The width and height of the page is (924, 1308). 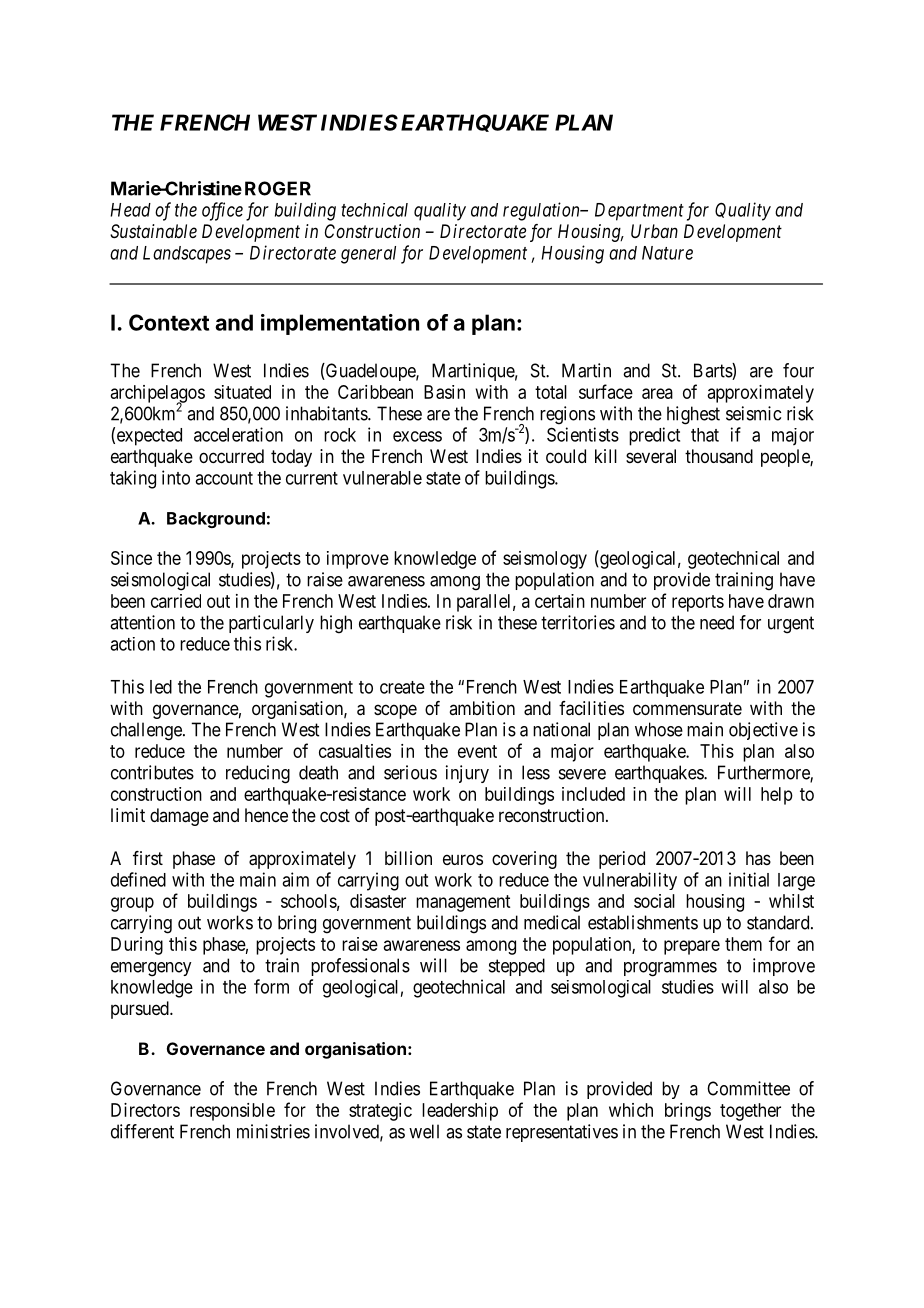 What do you see at coordinates (750, 1112) in the page?
I see `together` at bounding box center [750, 1112].
